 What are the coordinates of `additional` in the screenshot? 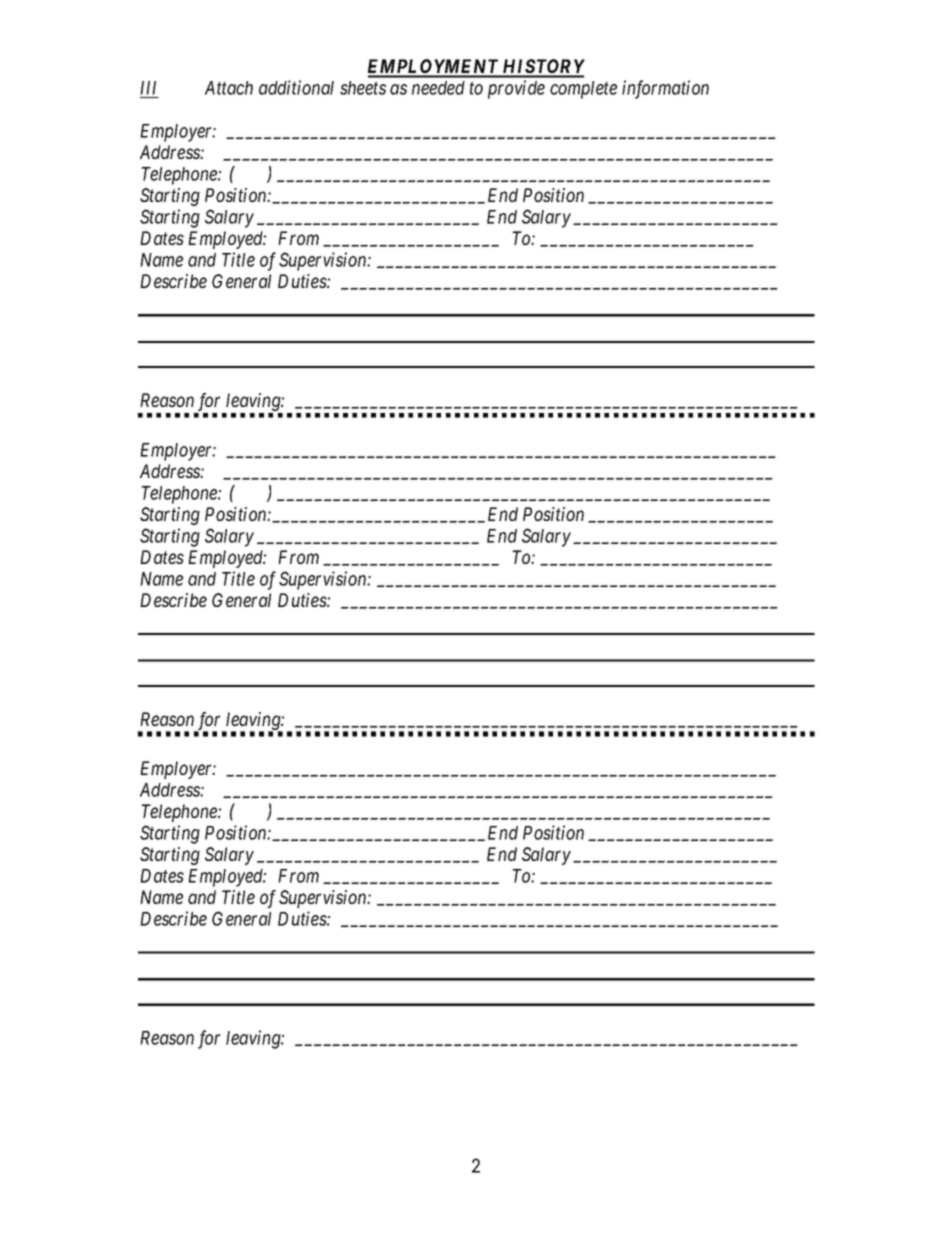 It's located at (296, 87).
